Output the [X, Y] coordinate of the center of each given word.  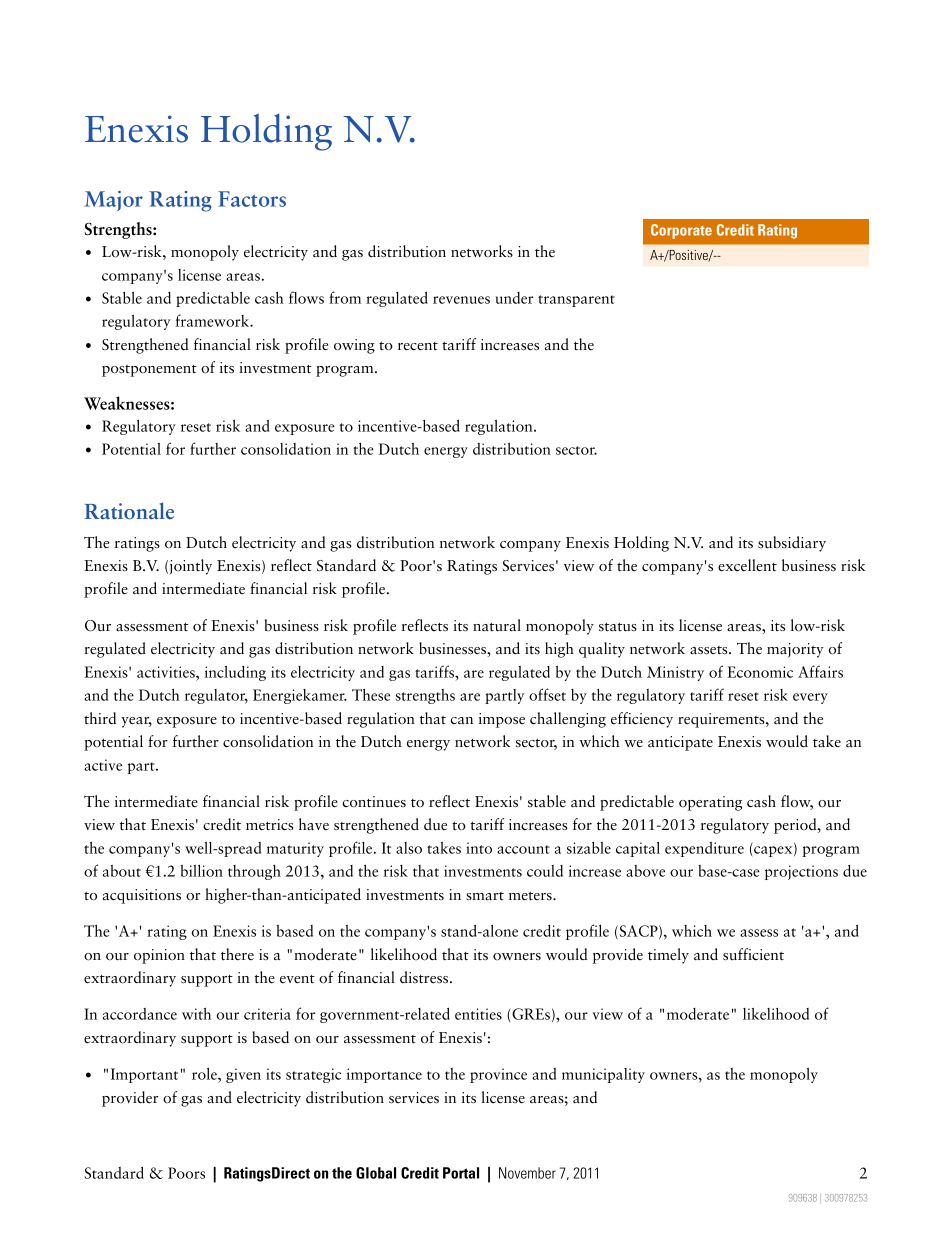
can [462, 720]
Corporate [681, 231]
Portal [461, 1173]
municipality [603, 1075]
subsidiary [792, 544]
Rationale [129, 511]
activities [167, 672]
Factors [252, 199]
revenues [461, 300]
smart [485, 896]
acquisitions [142, 896]
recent [418, 346]
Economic [760, 672]
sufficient [753, 954]
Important [144, 1075]
